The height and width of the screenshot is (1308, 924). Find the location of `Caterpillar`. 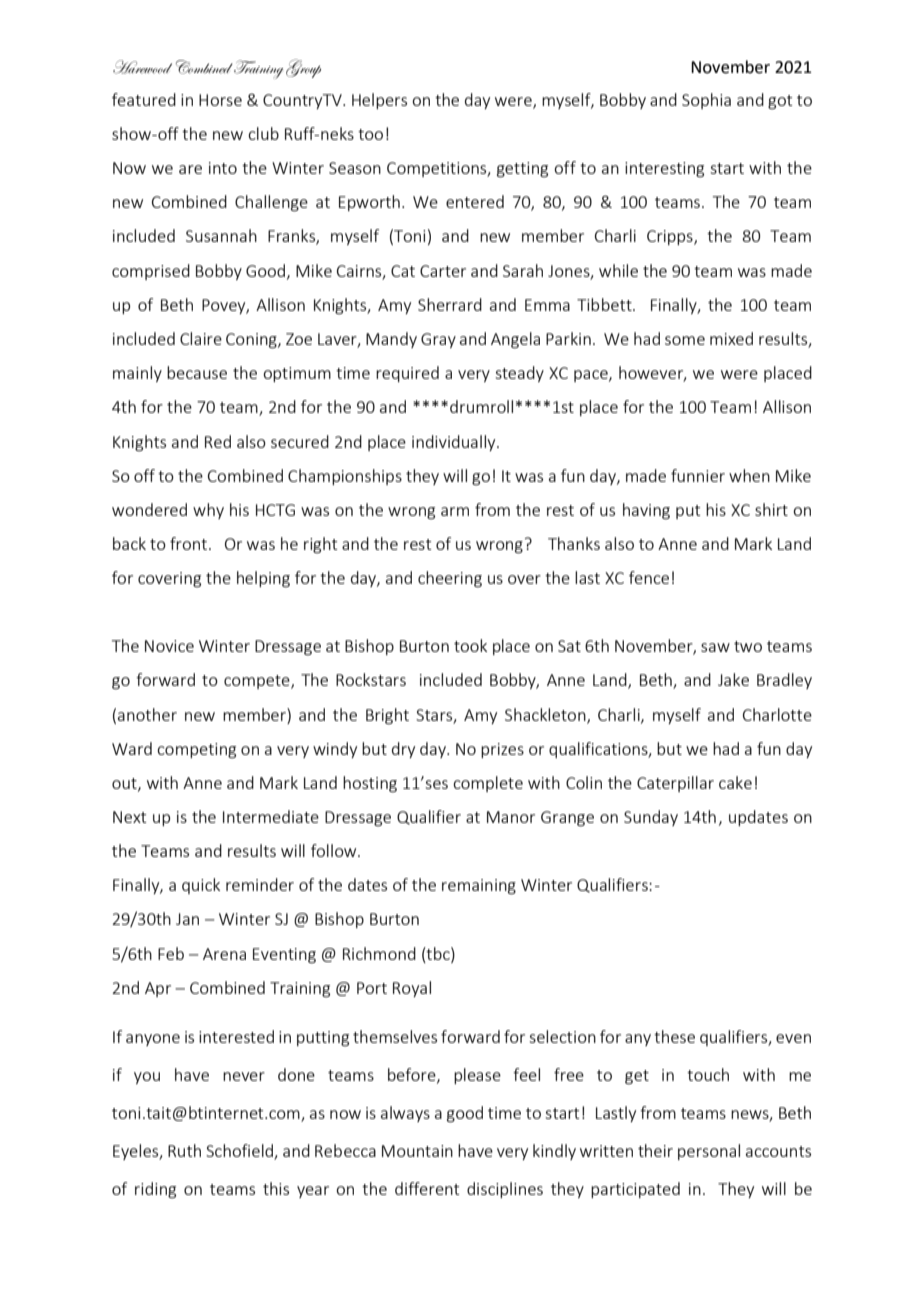

Caterpillar is located at coordinates (675, 784).
